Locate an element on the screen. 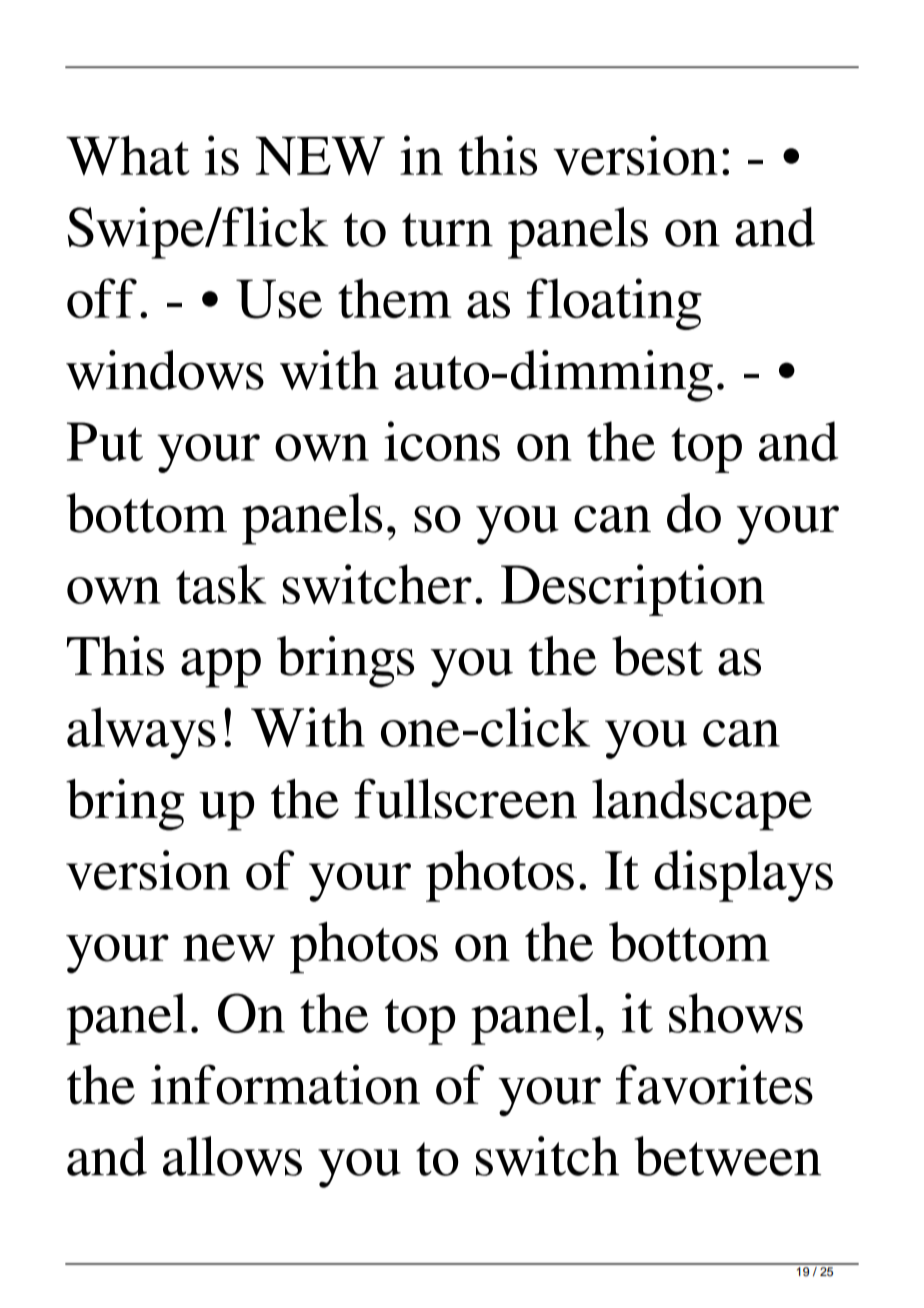 Image resolution: width=924 pixels, height=1308 pixels. favorites is located at coordinates (714, 1084).
